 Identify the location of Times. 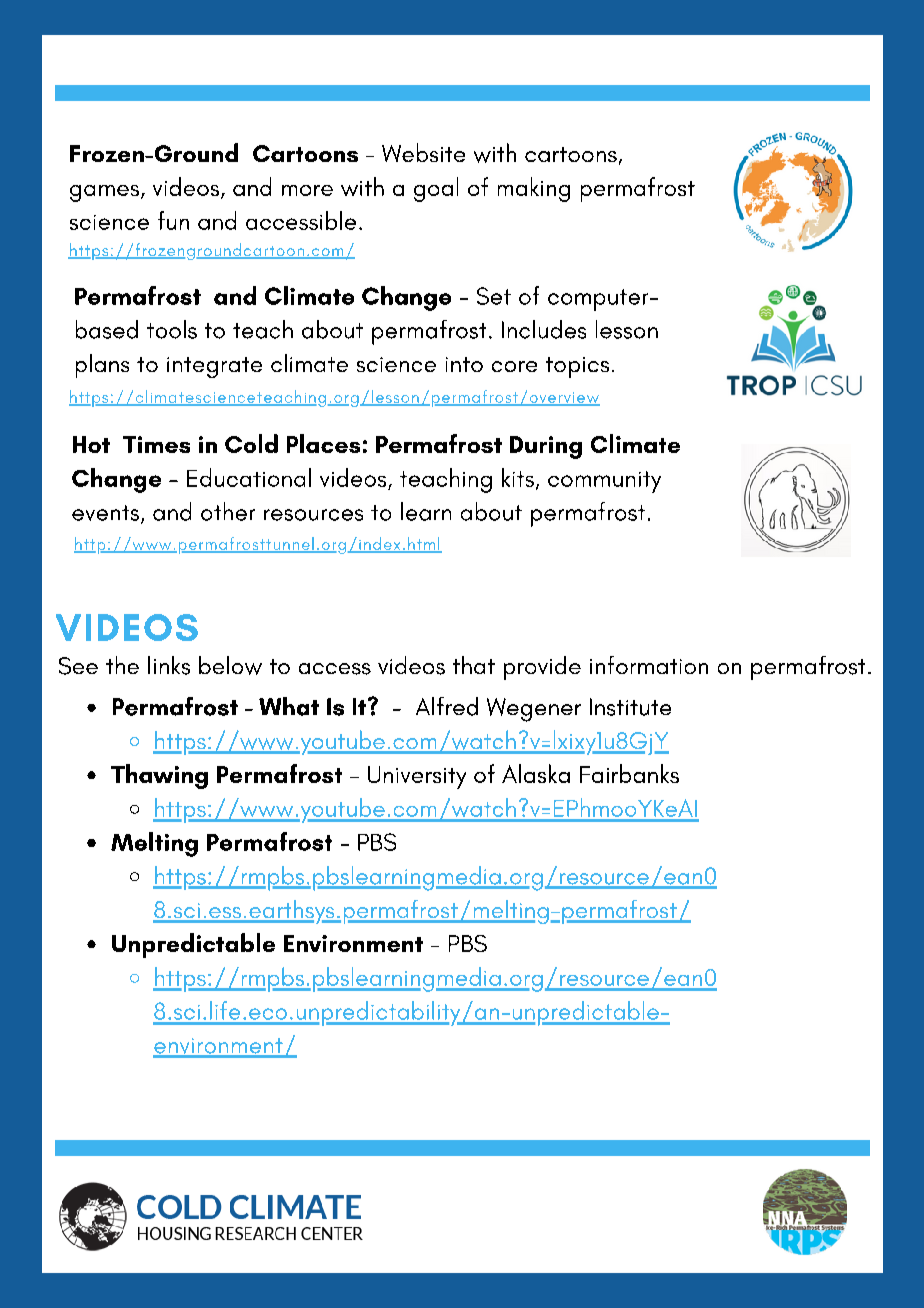
(156, 444).
